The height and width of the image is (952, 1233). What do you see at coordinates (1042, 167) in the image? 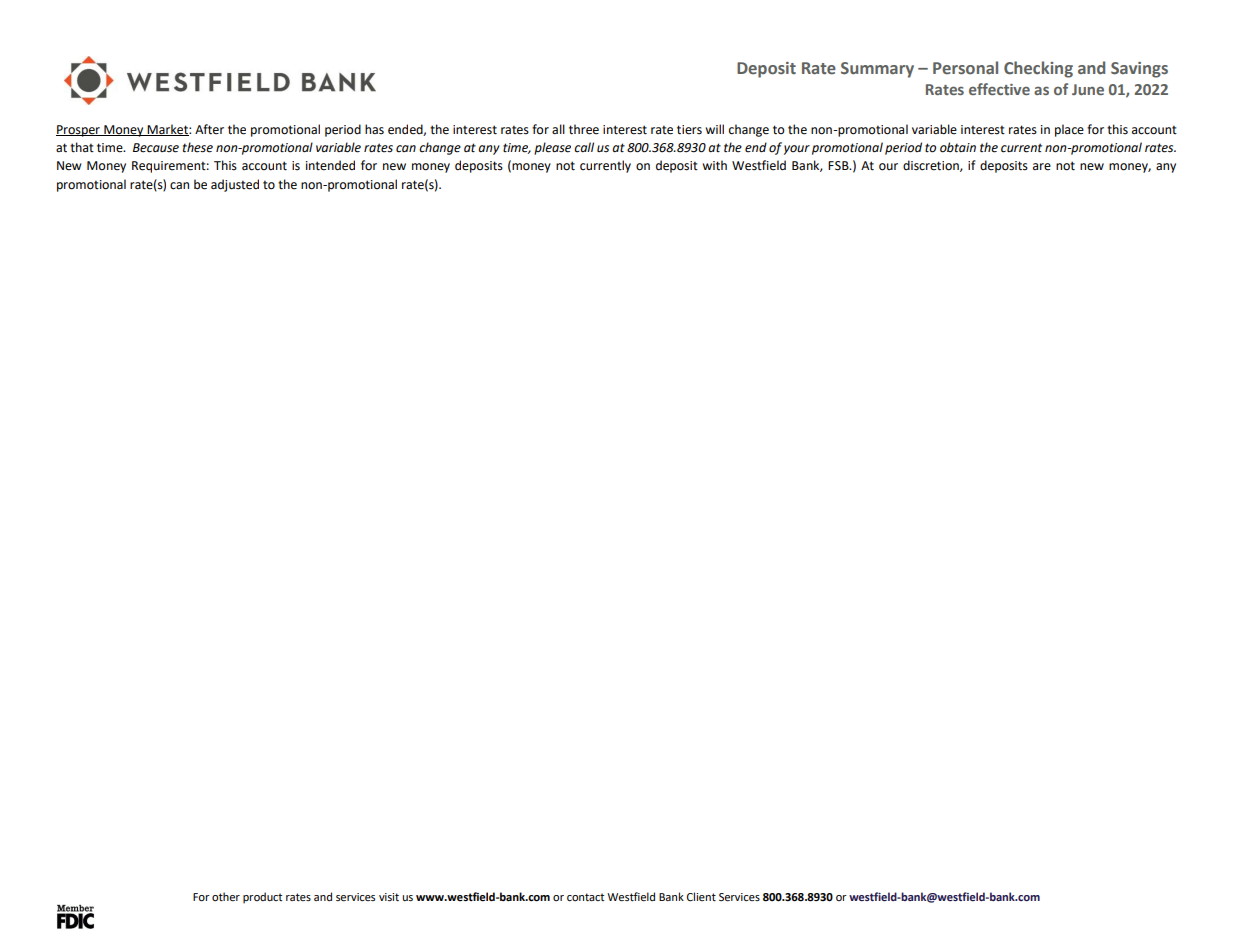
I see `are` at bounding box center [1042, 167].
